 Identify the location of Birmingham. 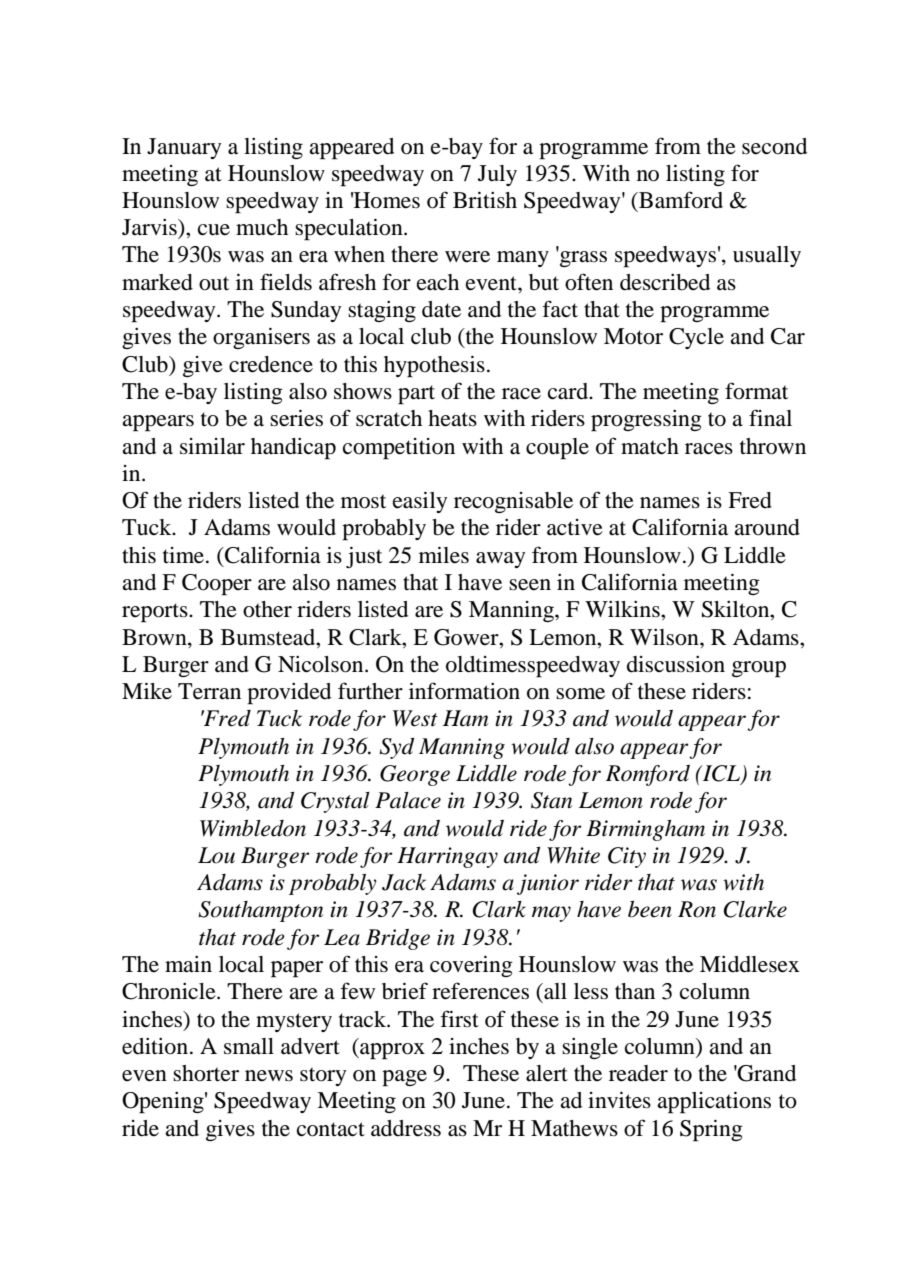
(645, 830).
